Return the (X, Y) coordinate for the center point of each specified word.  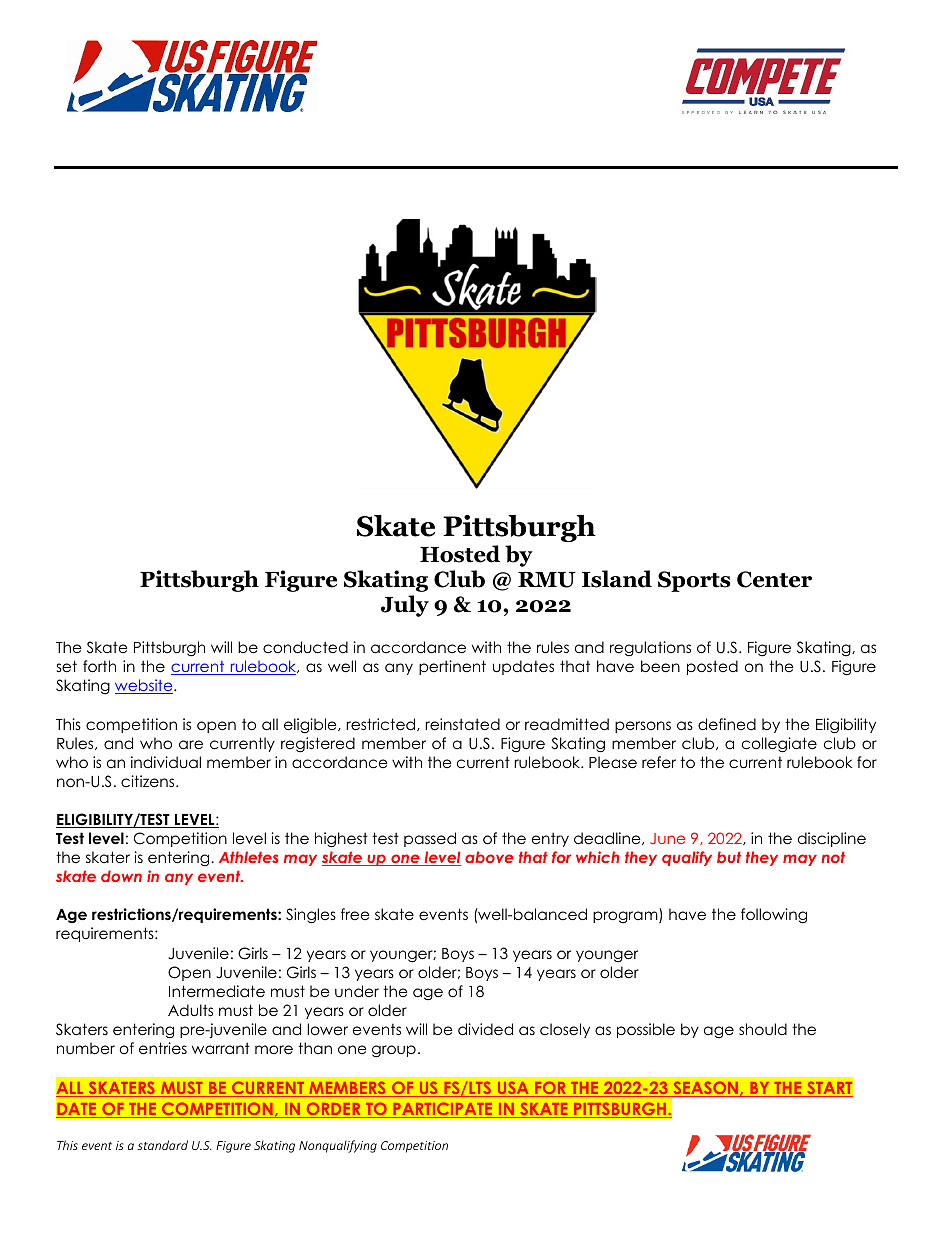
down (121, 876)
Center (774, 579)
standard (162, 1145)
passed (430, 839)
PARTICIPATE (443, 1110)
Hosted (460, 554)
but (729, 857)
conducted (305, 647)
